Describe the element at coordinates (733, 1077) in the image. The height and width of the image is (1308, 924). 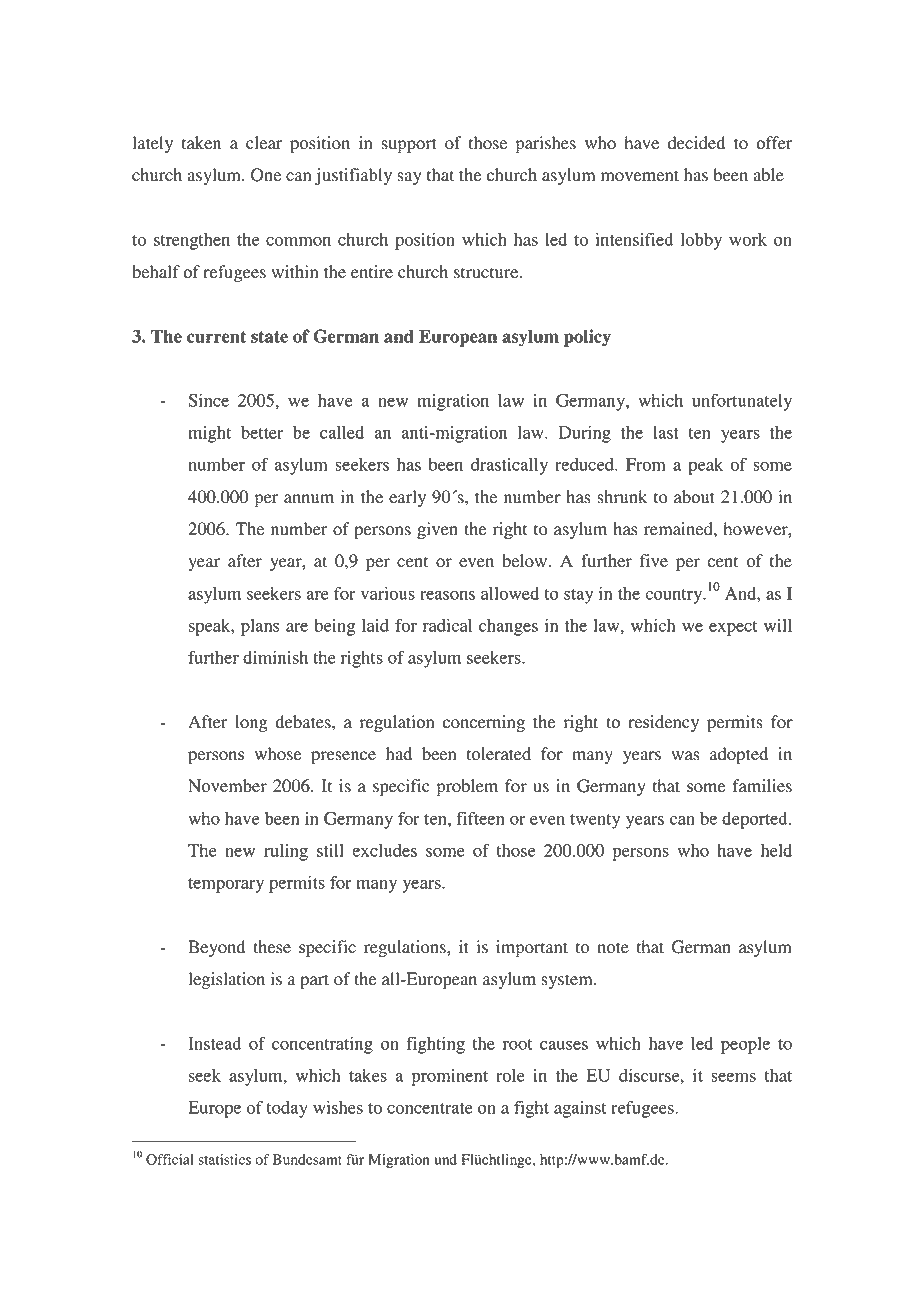
I see `seems` at that location.
